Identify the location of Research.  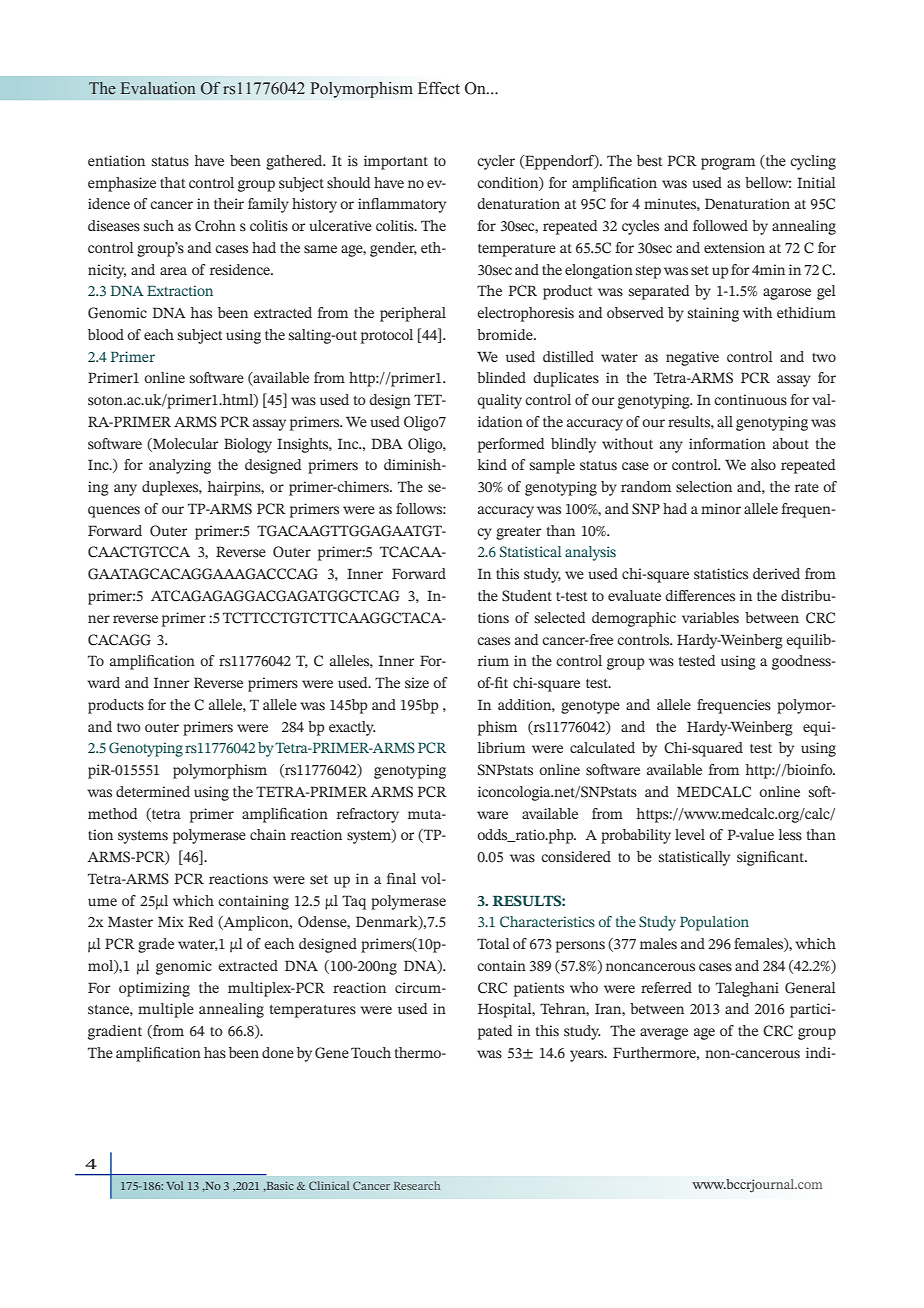
(417, 1185).
